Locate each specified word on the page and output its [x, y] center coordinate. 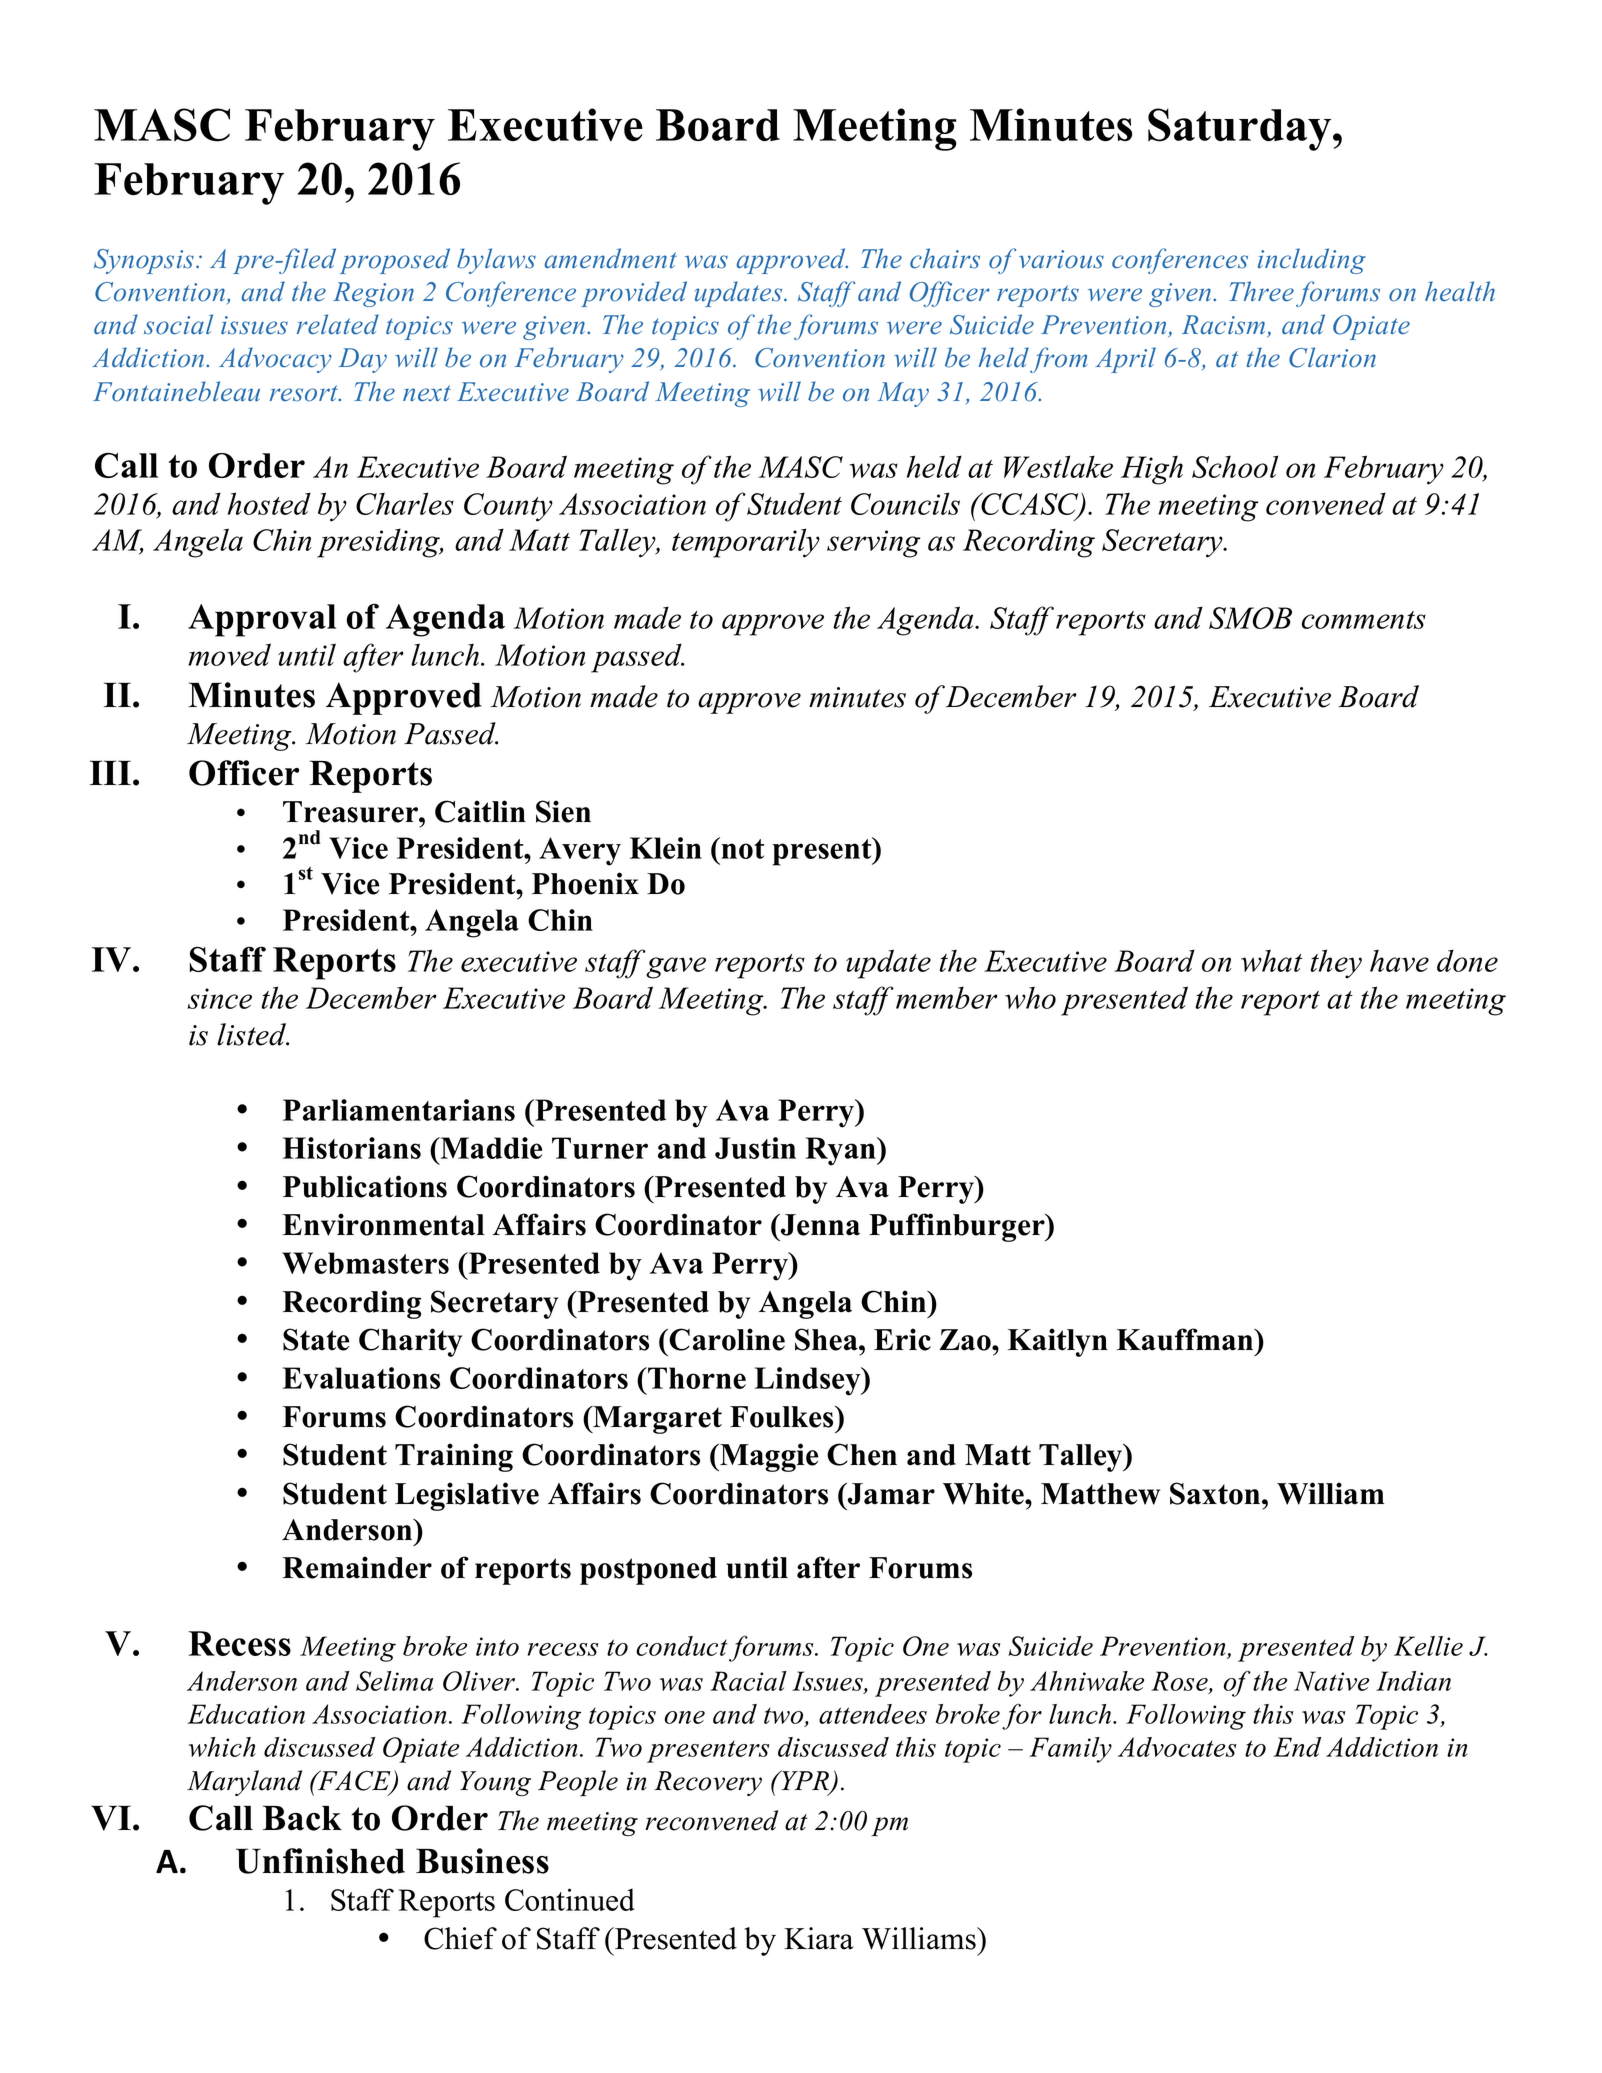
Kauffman [1186, 1339]
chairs [945, 258]
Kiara [819, 1938]
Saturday [1241, 129]
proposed [395, 261]
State [316, 1339]
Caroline [727, 1339]
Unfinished [320, 1861]
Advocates [1177, 1747]
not [742, 849]
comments [1364, 620]
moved [229, 654]
